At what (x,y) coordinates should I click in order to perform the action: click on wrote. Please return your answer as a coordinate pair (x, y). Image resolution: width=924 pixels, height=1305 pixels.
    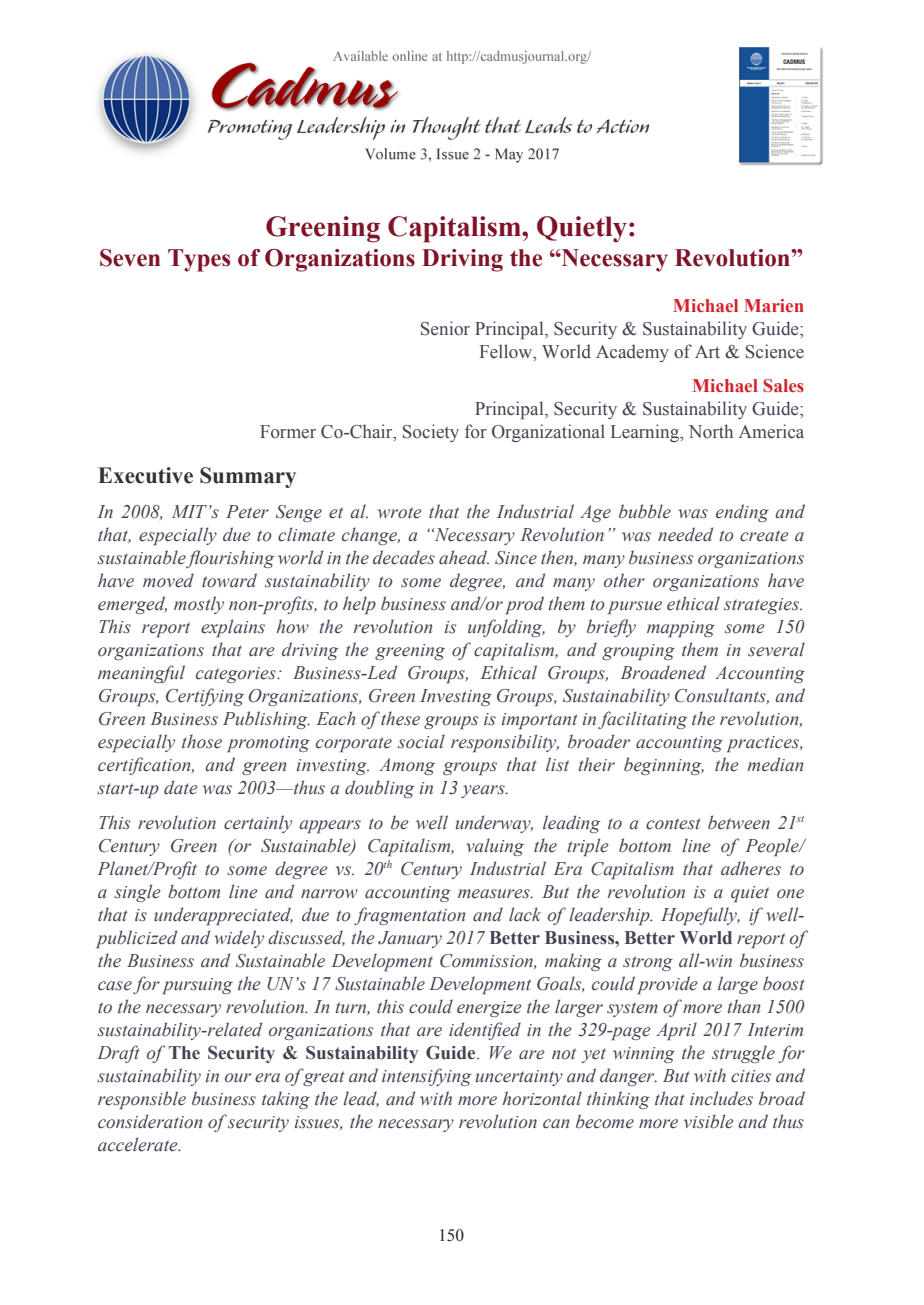
    Looking at the image, I should click on (400, 513).
